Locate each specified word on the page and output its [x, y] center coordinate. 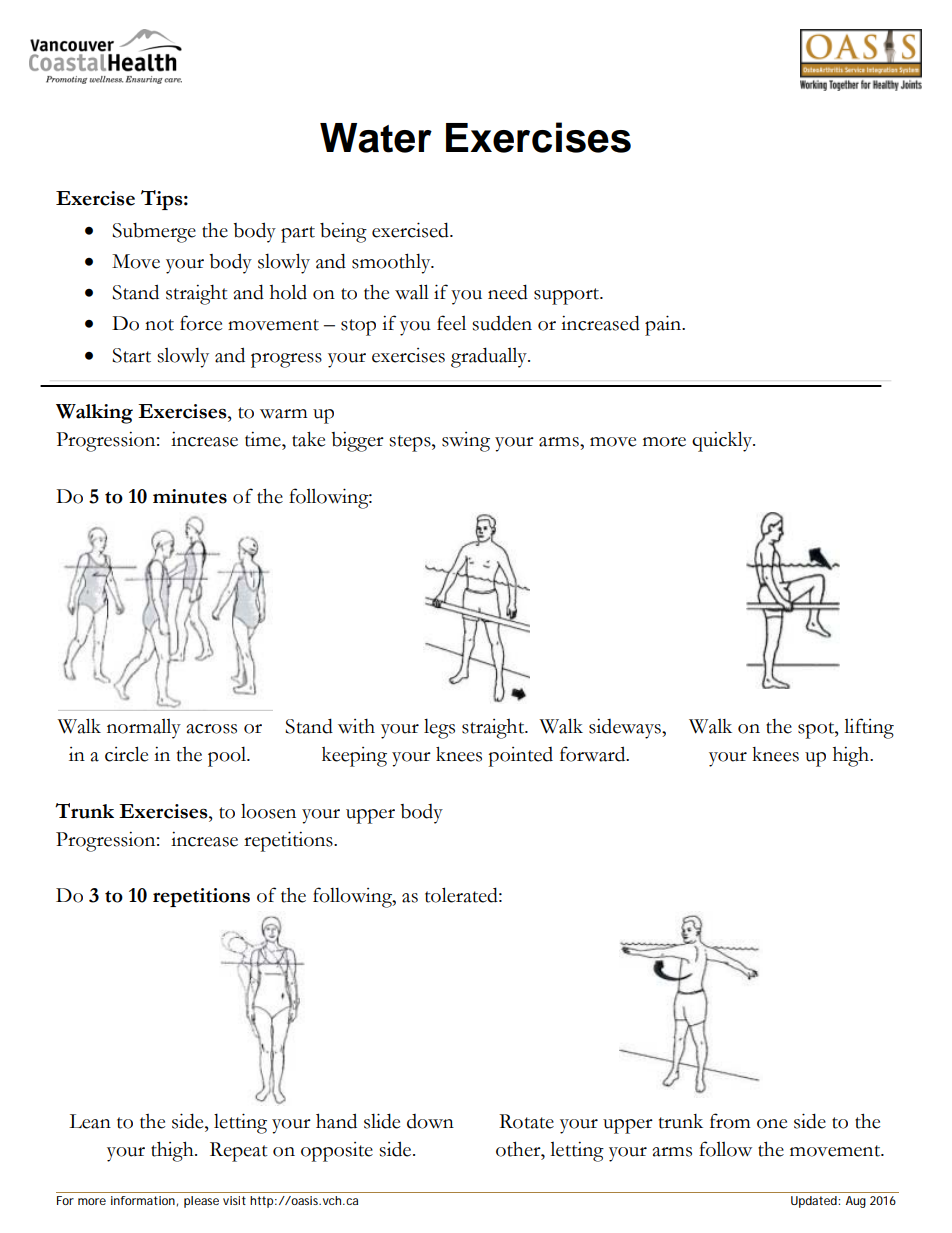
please [201, 1202]
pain [664, 325]
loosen [268, 811]
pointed [520, 757]
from [730, 1121]
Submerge [154, 233]
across [212, 729]
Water [376, 138]
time [264, 439]
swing [466, 442]
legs [439, 728]
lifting [869, 728]
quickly [723, 441]
